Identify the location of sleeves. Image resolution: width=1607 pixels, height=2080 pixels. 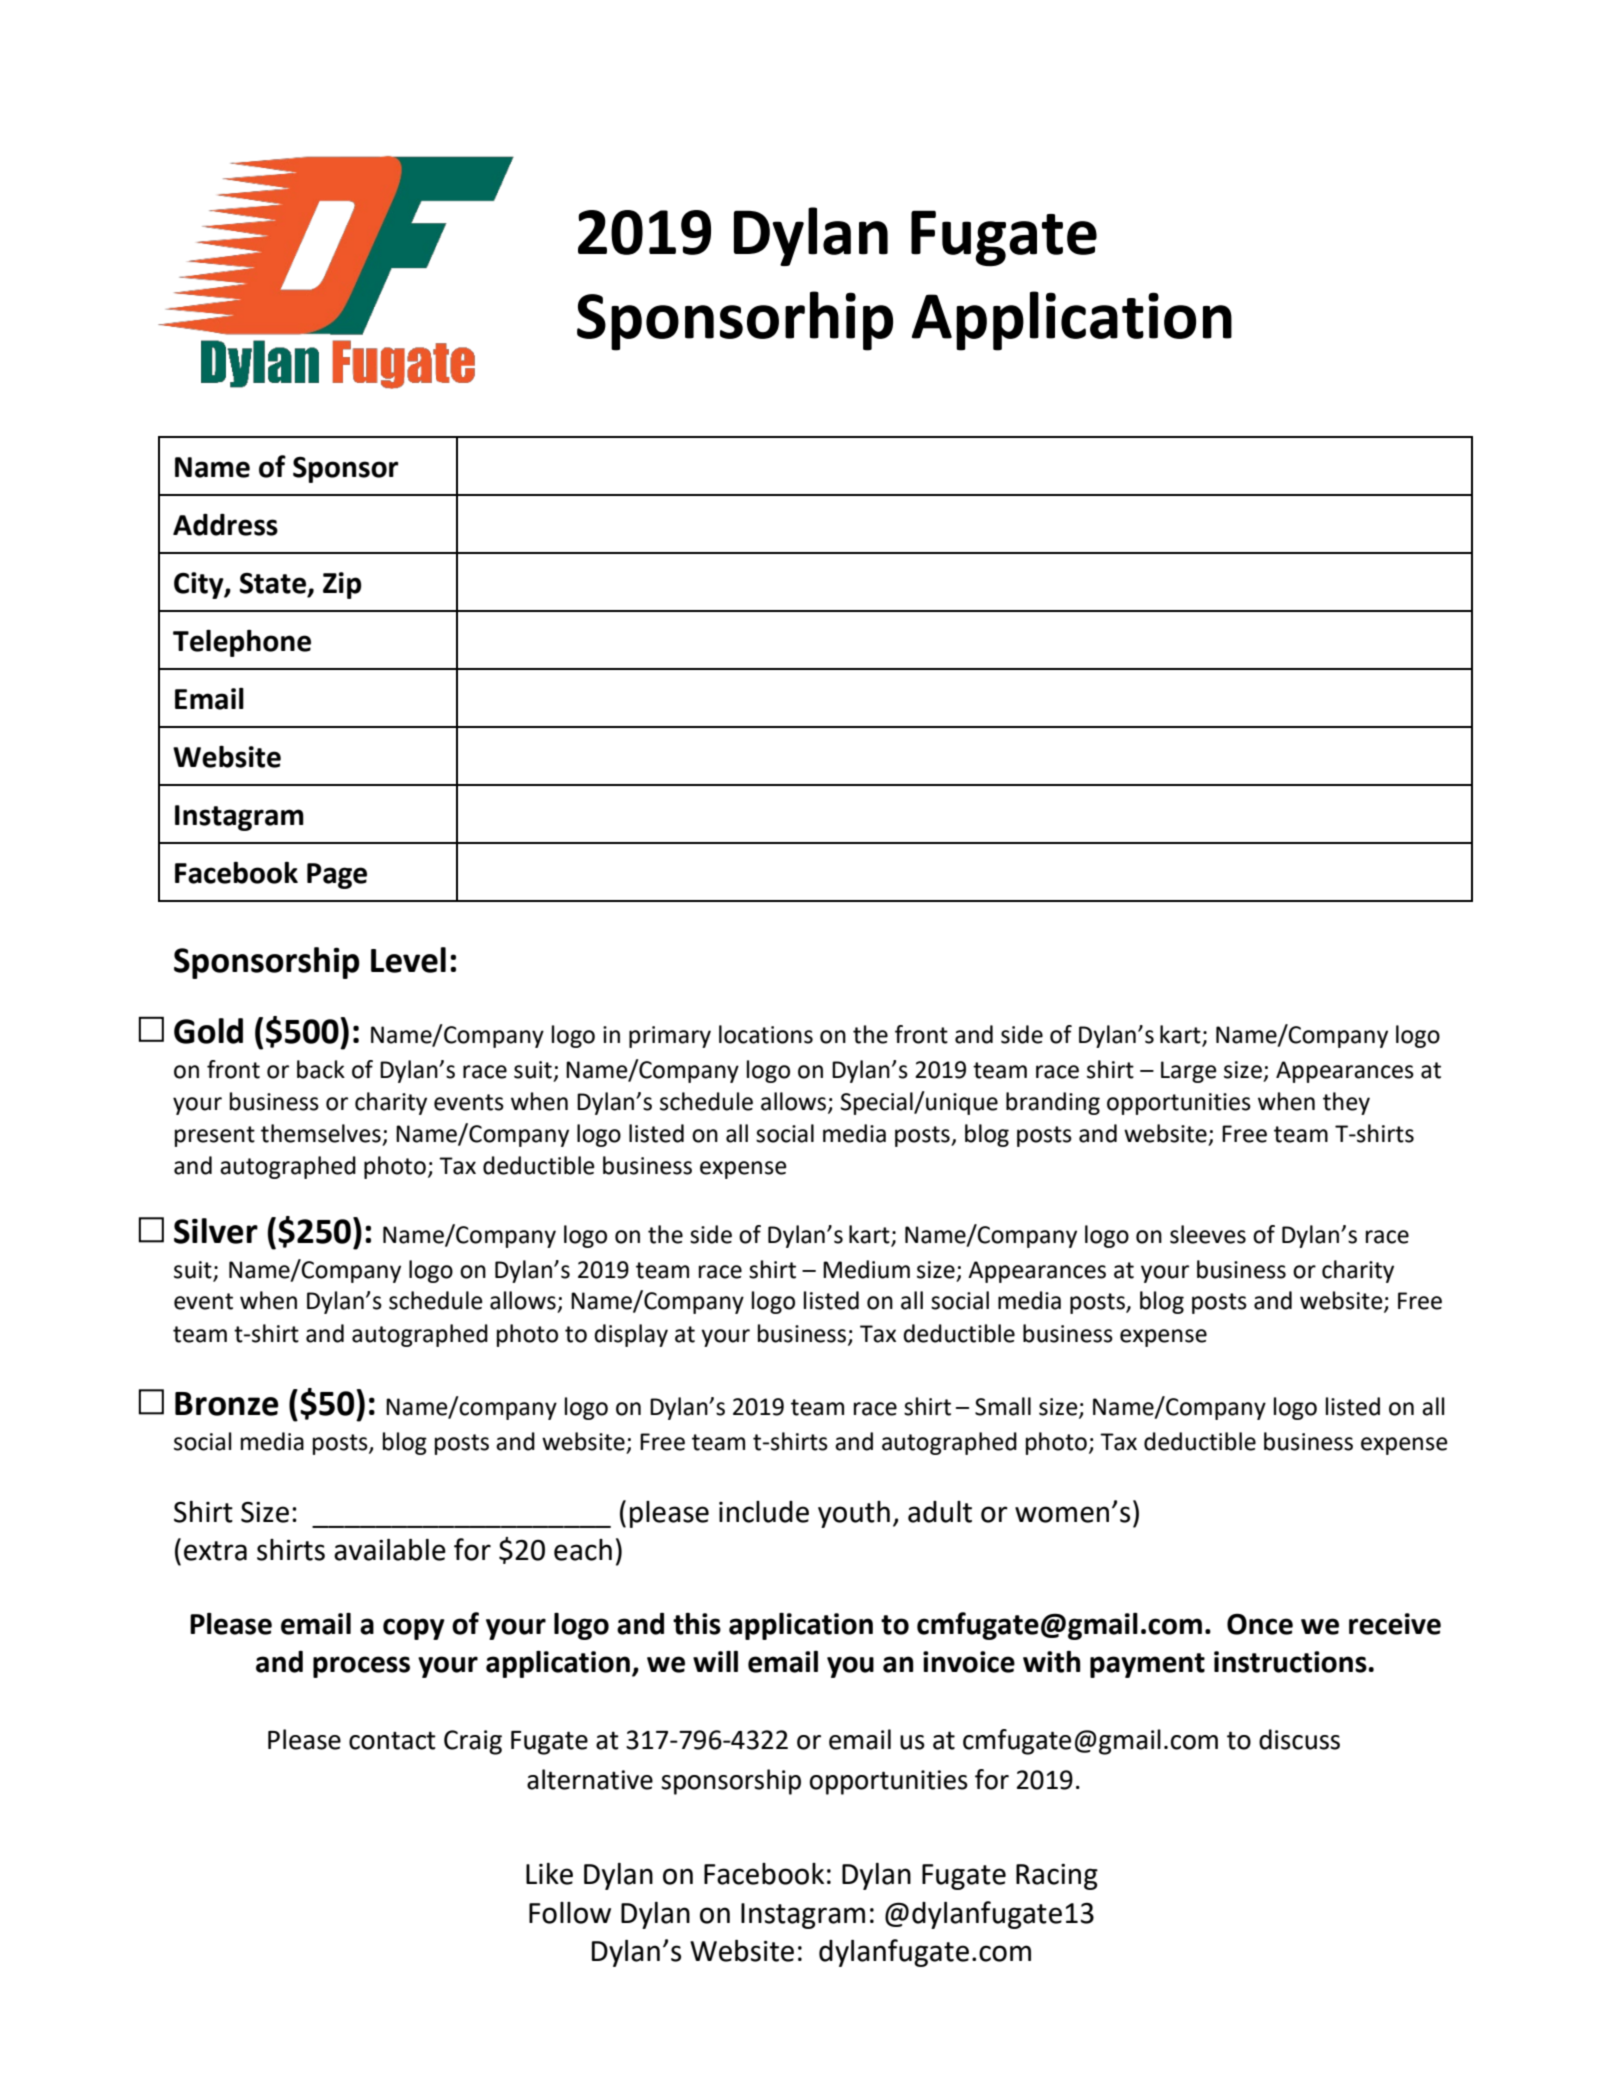
(1208, 1234).
